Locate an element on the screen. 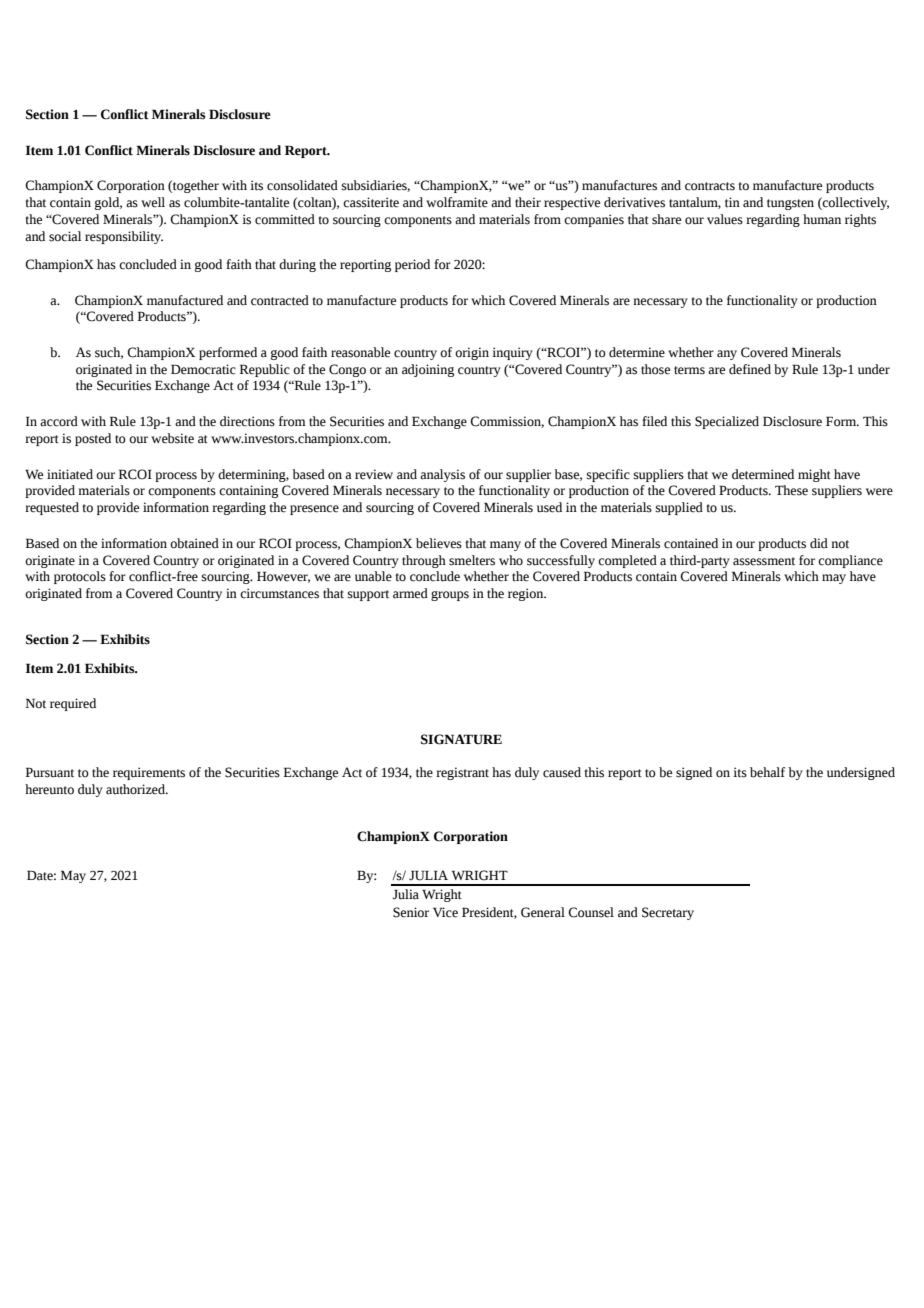 The image size is (924, 1308). analysis is located at coordinates (442, 475).
